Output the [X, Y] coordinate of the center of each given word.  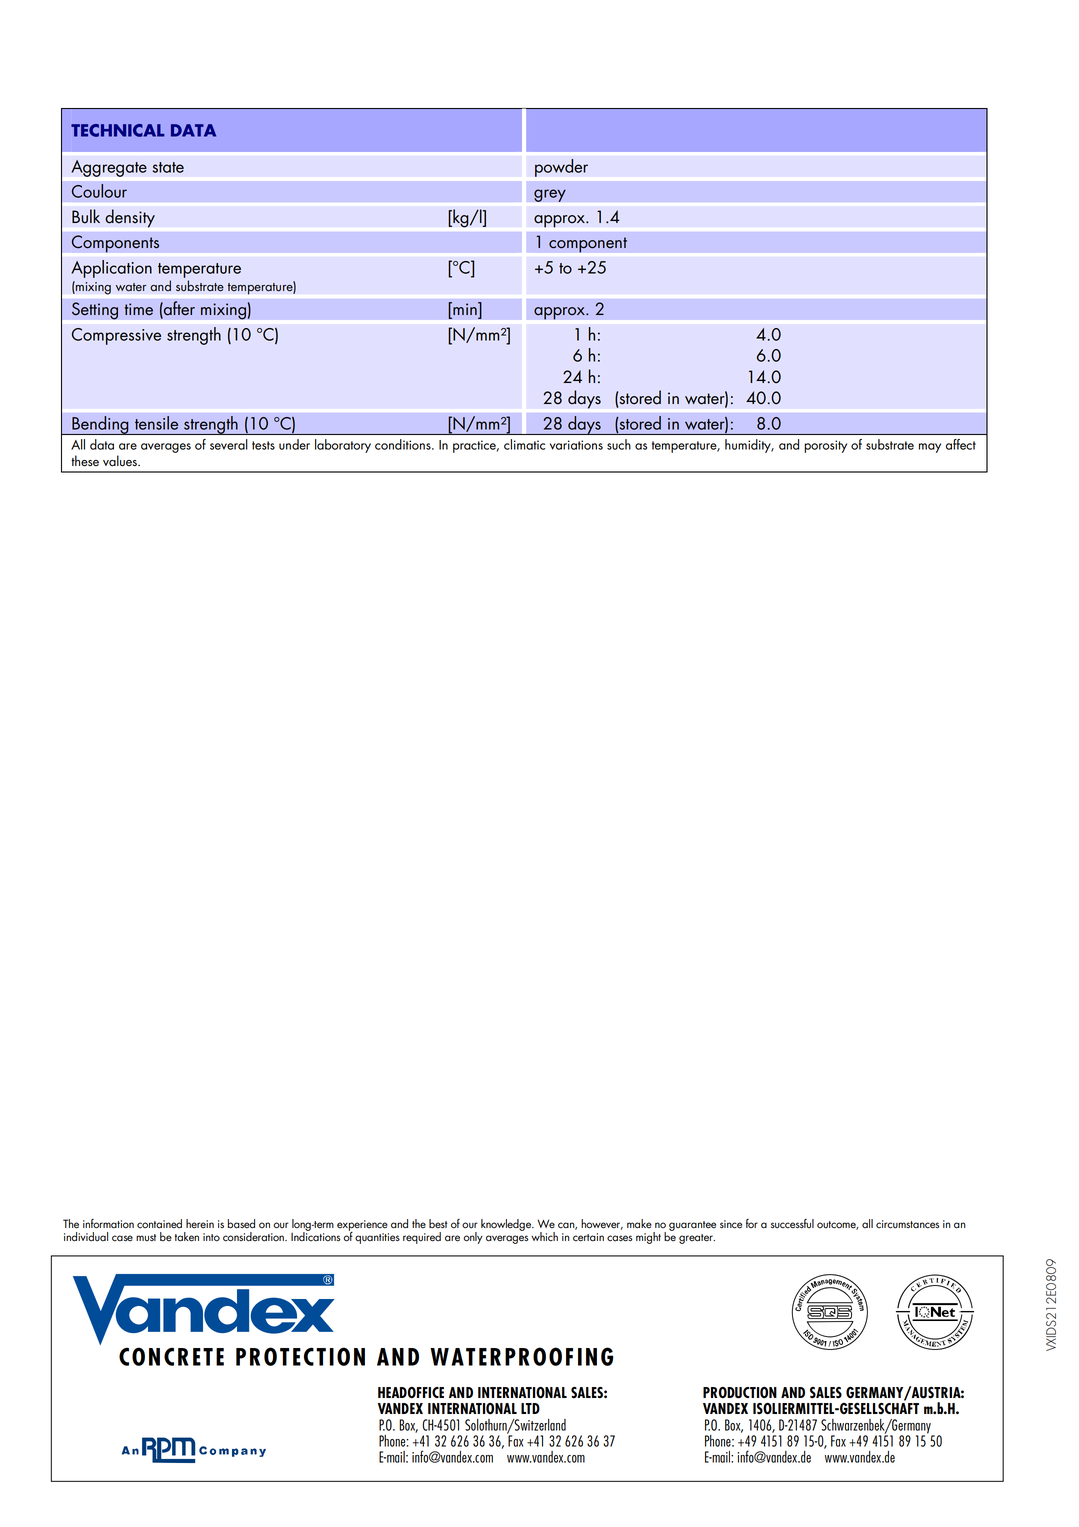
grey [550, 195]
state [168, 167]
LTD [530, 1408]
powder [561, 168]
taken [187, 1237]
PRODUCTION [740, 1393]
